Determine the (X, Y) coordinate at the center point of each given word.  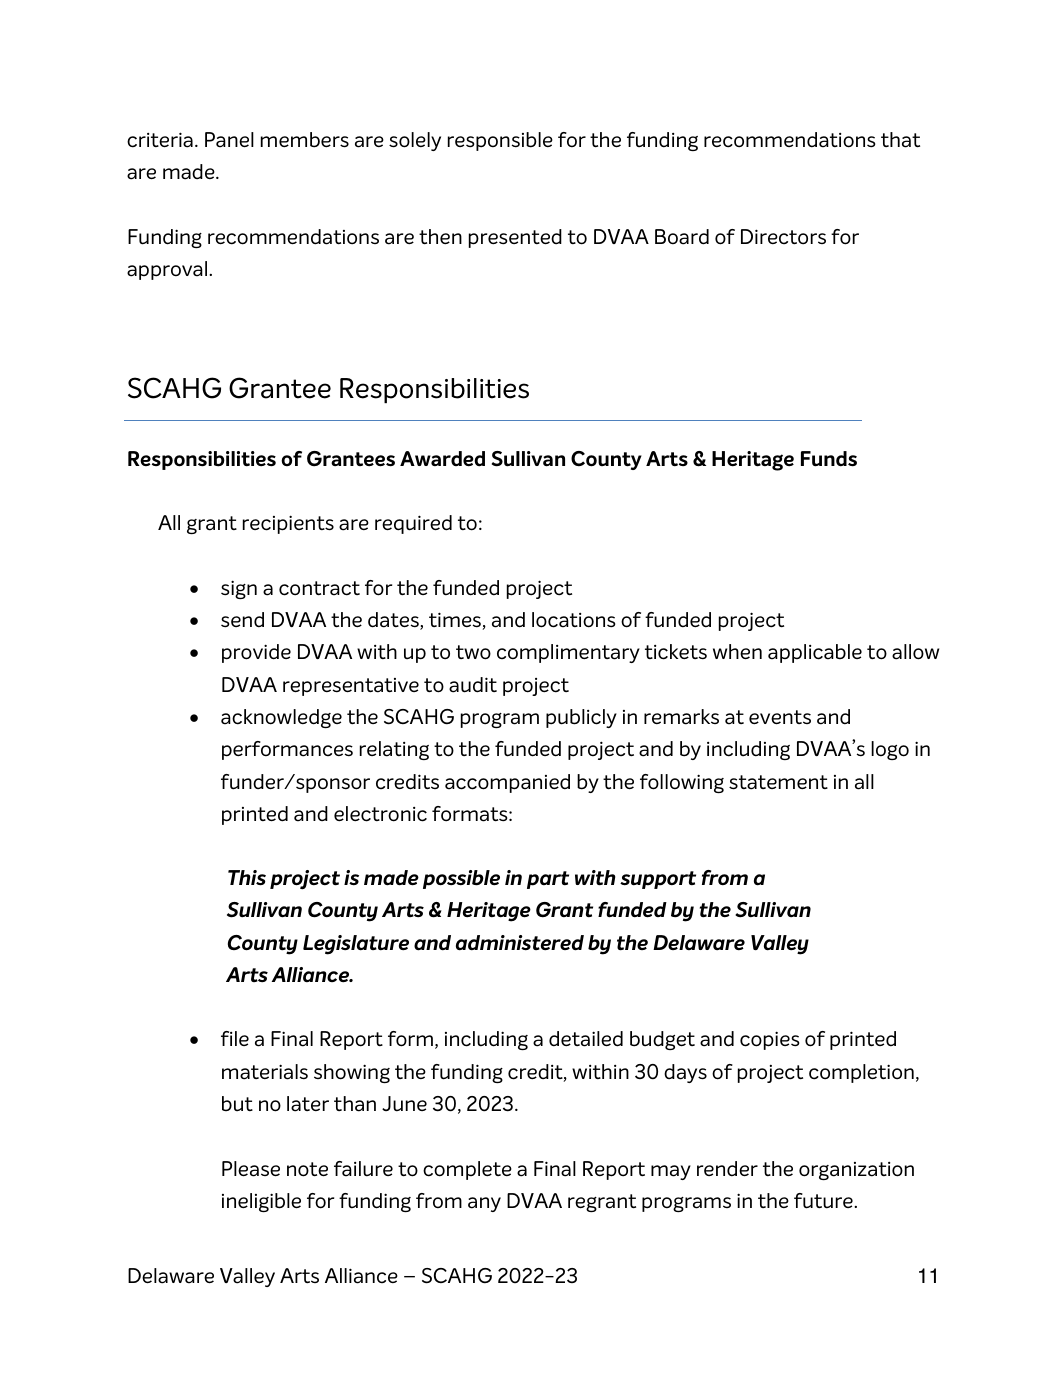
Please (251, 1169)
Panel (229, 140)
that (900, 140)
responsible (500, 141)
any (484, 1204)
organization (856, 1171)
